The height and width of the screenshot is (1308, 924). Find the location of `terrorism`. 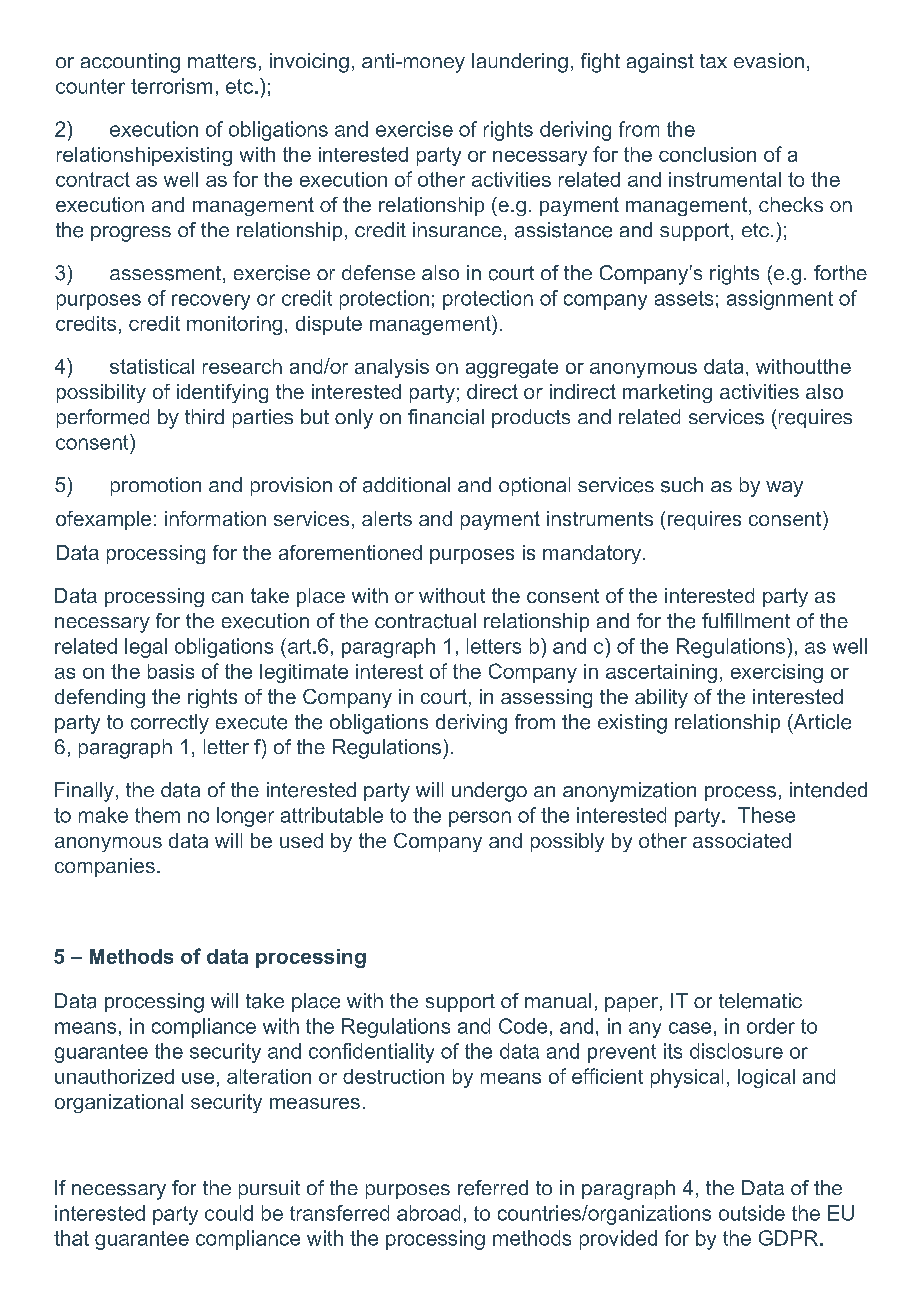

terrorism is located at coordinates (171, 86).
